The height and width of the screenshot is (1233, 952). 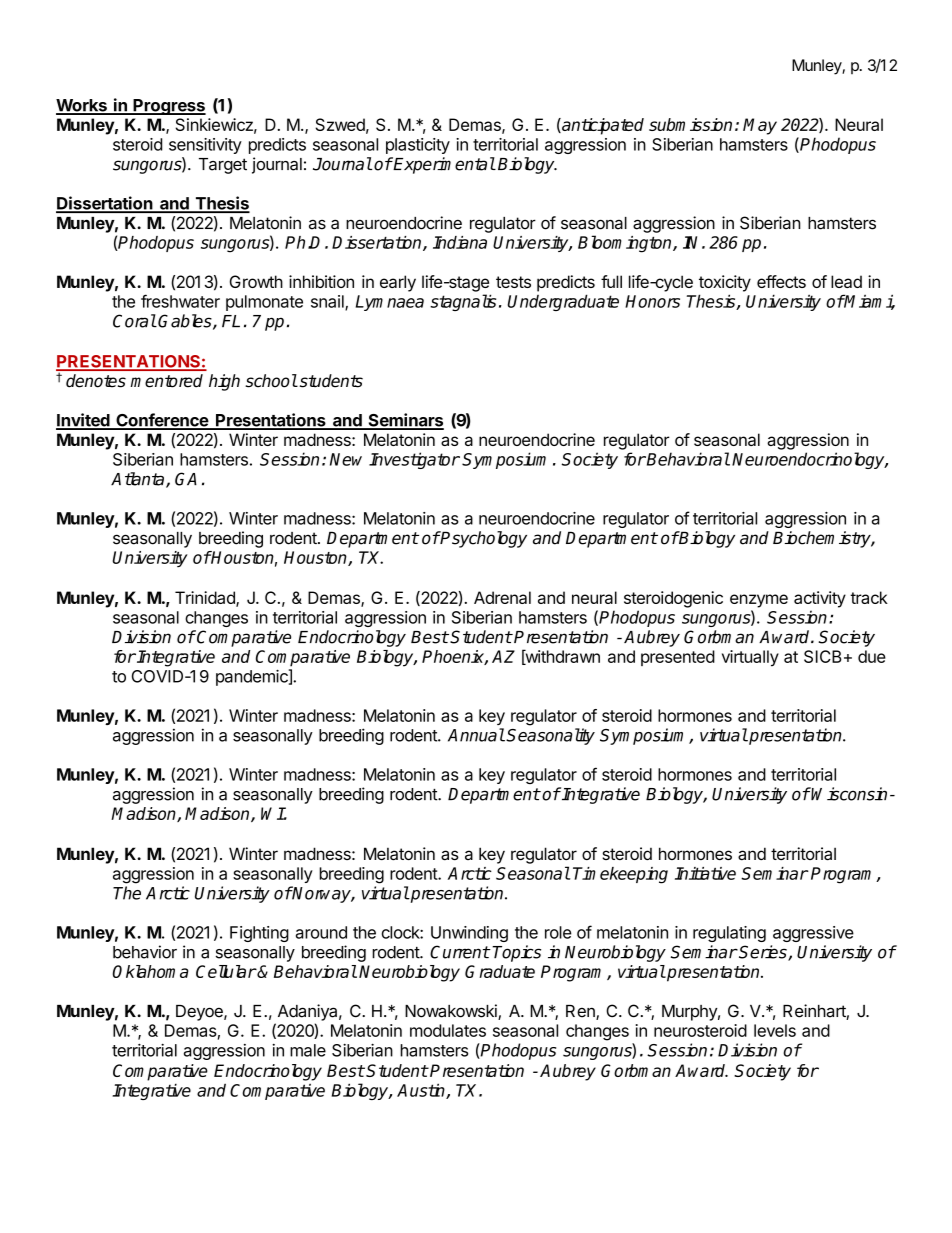 I want to click on Experimental, so click(x=443, y=165).
